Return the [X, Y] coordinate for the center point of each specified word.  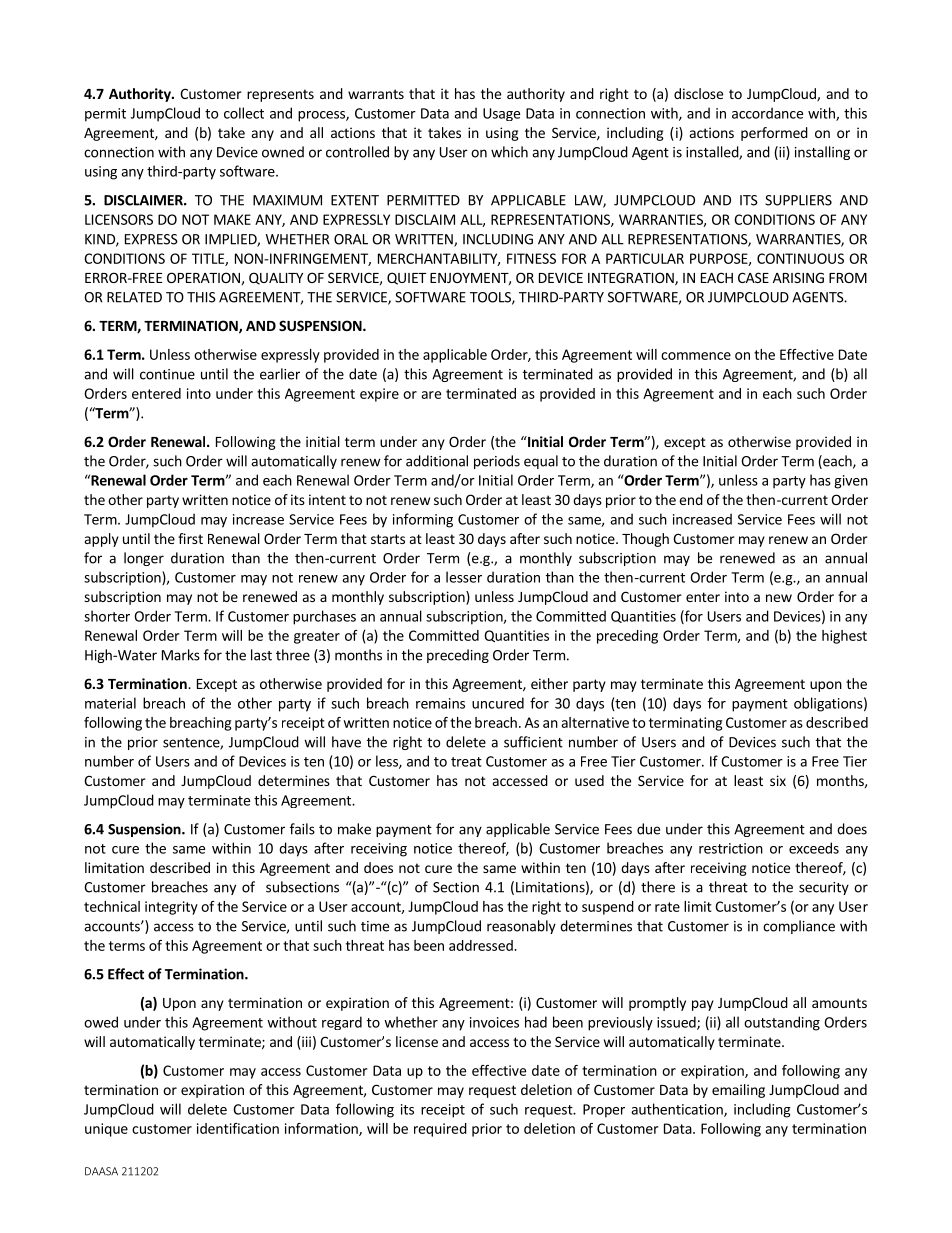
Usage [501, 114]
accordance [767, 113]
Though [645, 540]
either [549, 683]
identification [238, 1128]
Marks [181, 655]
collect [244, 113]
